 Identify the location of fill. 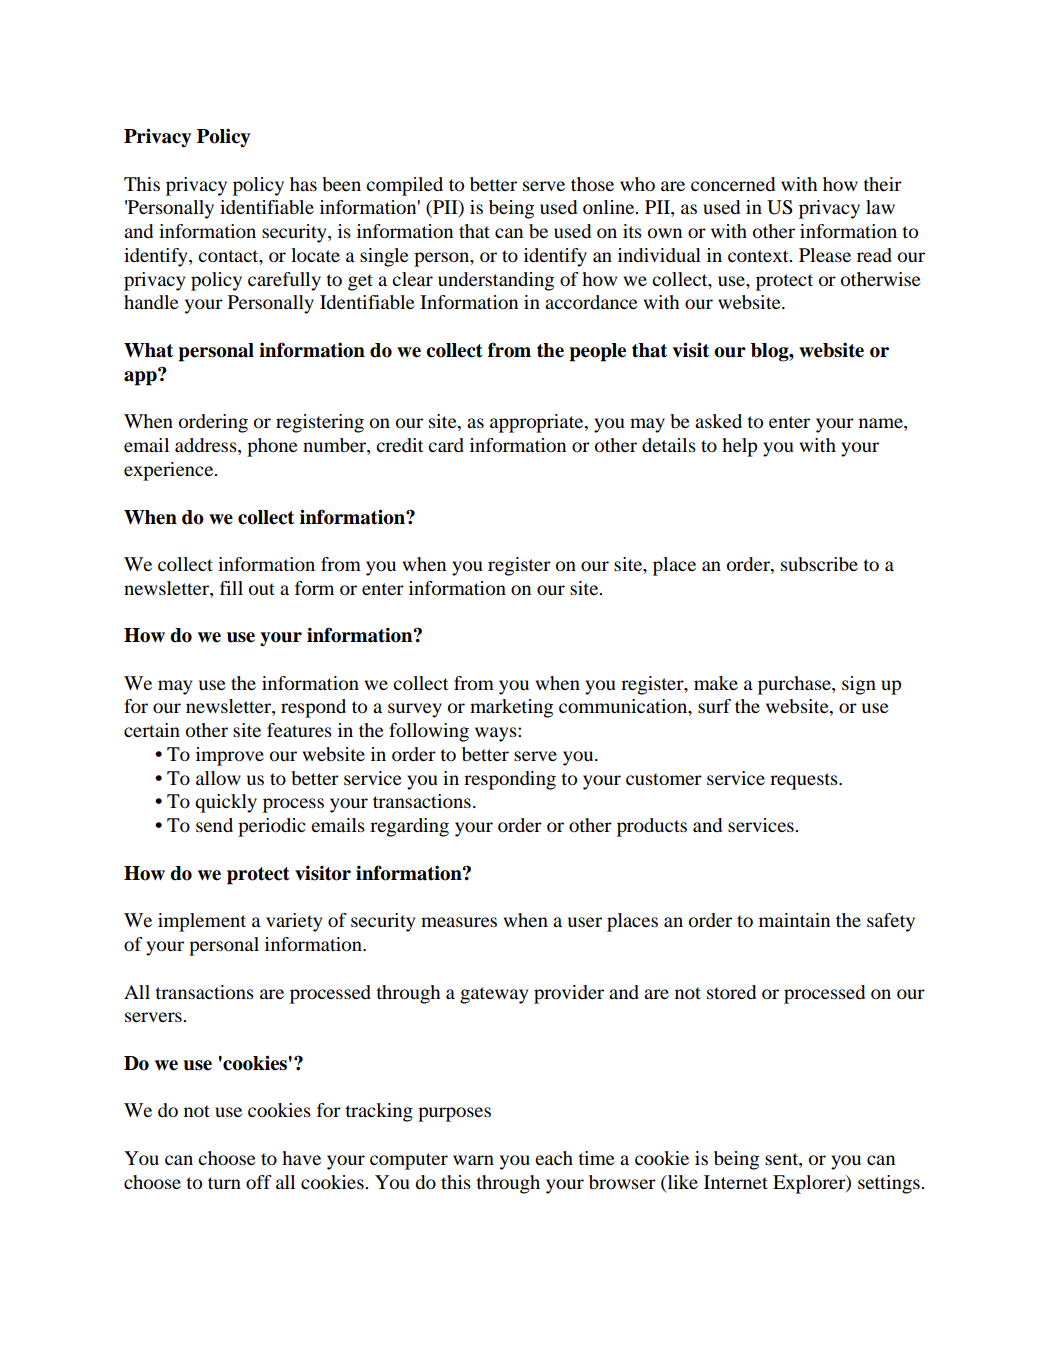
(231, 588).
